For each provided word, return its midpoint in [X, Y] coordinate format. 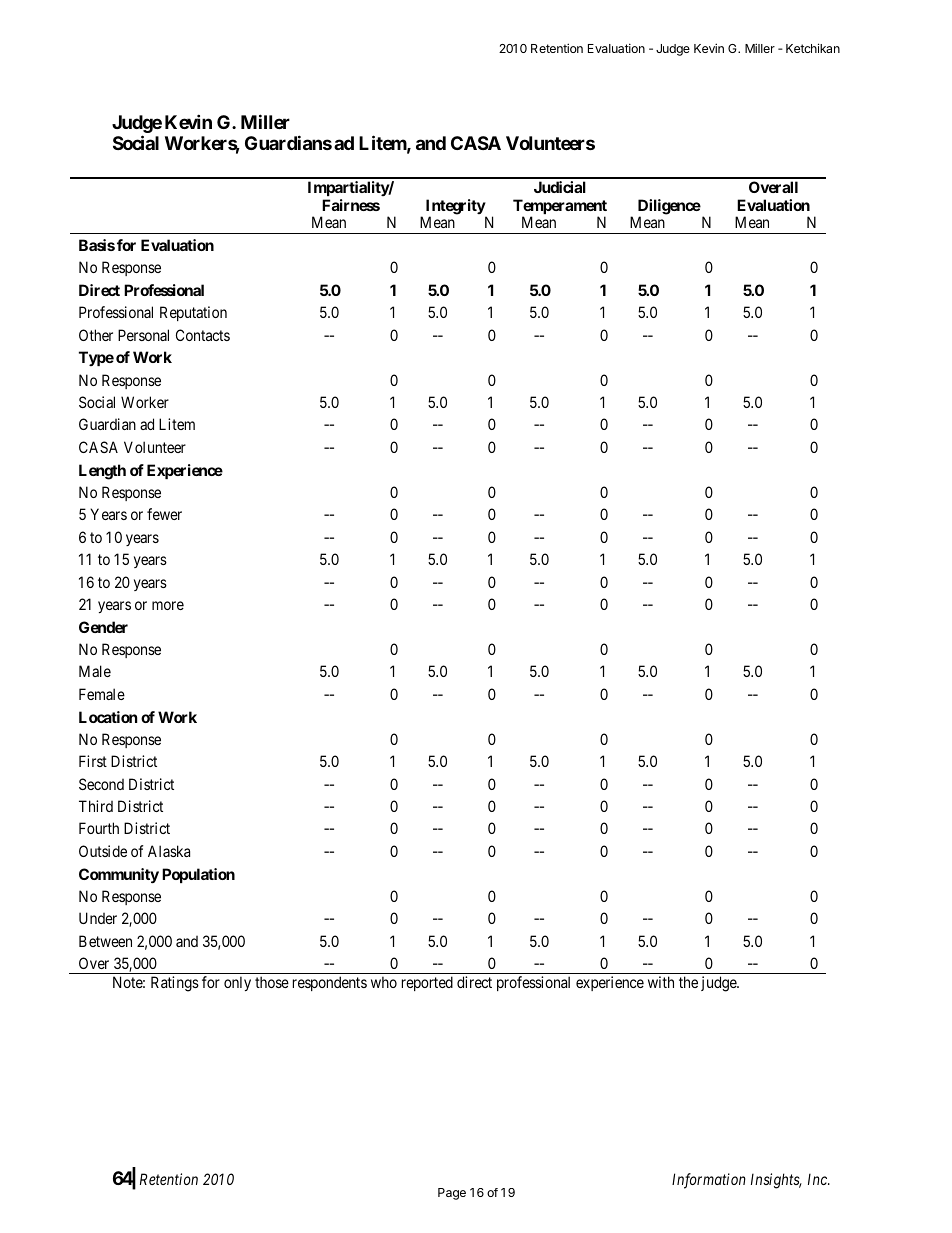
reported [427, 983]
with [661, 982]
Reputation [193, 313]
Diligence [669, 208]
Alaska [169, 851]
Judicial [560, 187]
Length [102, 472]
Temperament [560, 208]
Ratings [175, 984]
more [168, 605]
